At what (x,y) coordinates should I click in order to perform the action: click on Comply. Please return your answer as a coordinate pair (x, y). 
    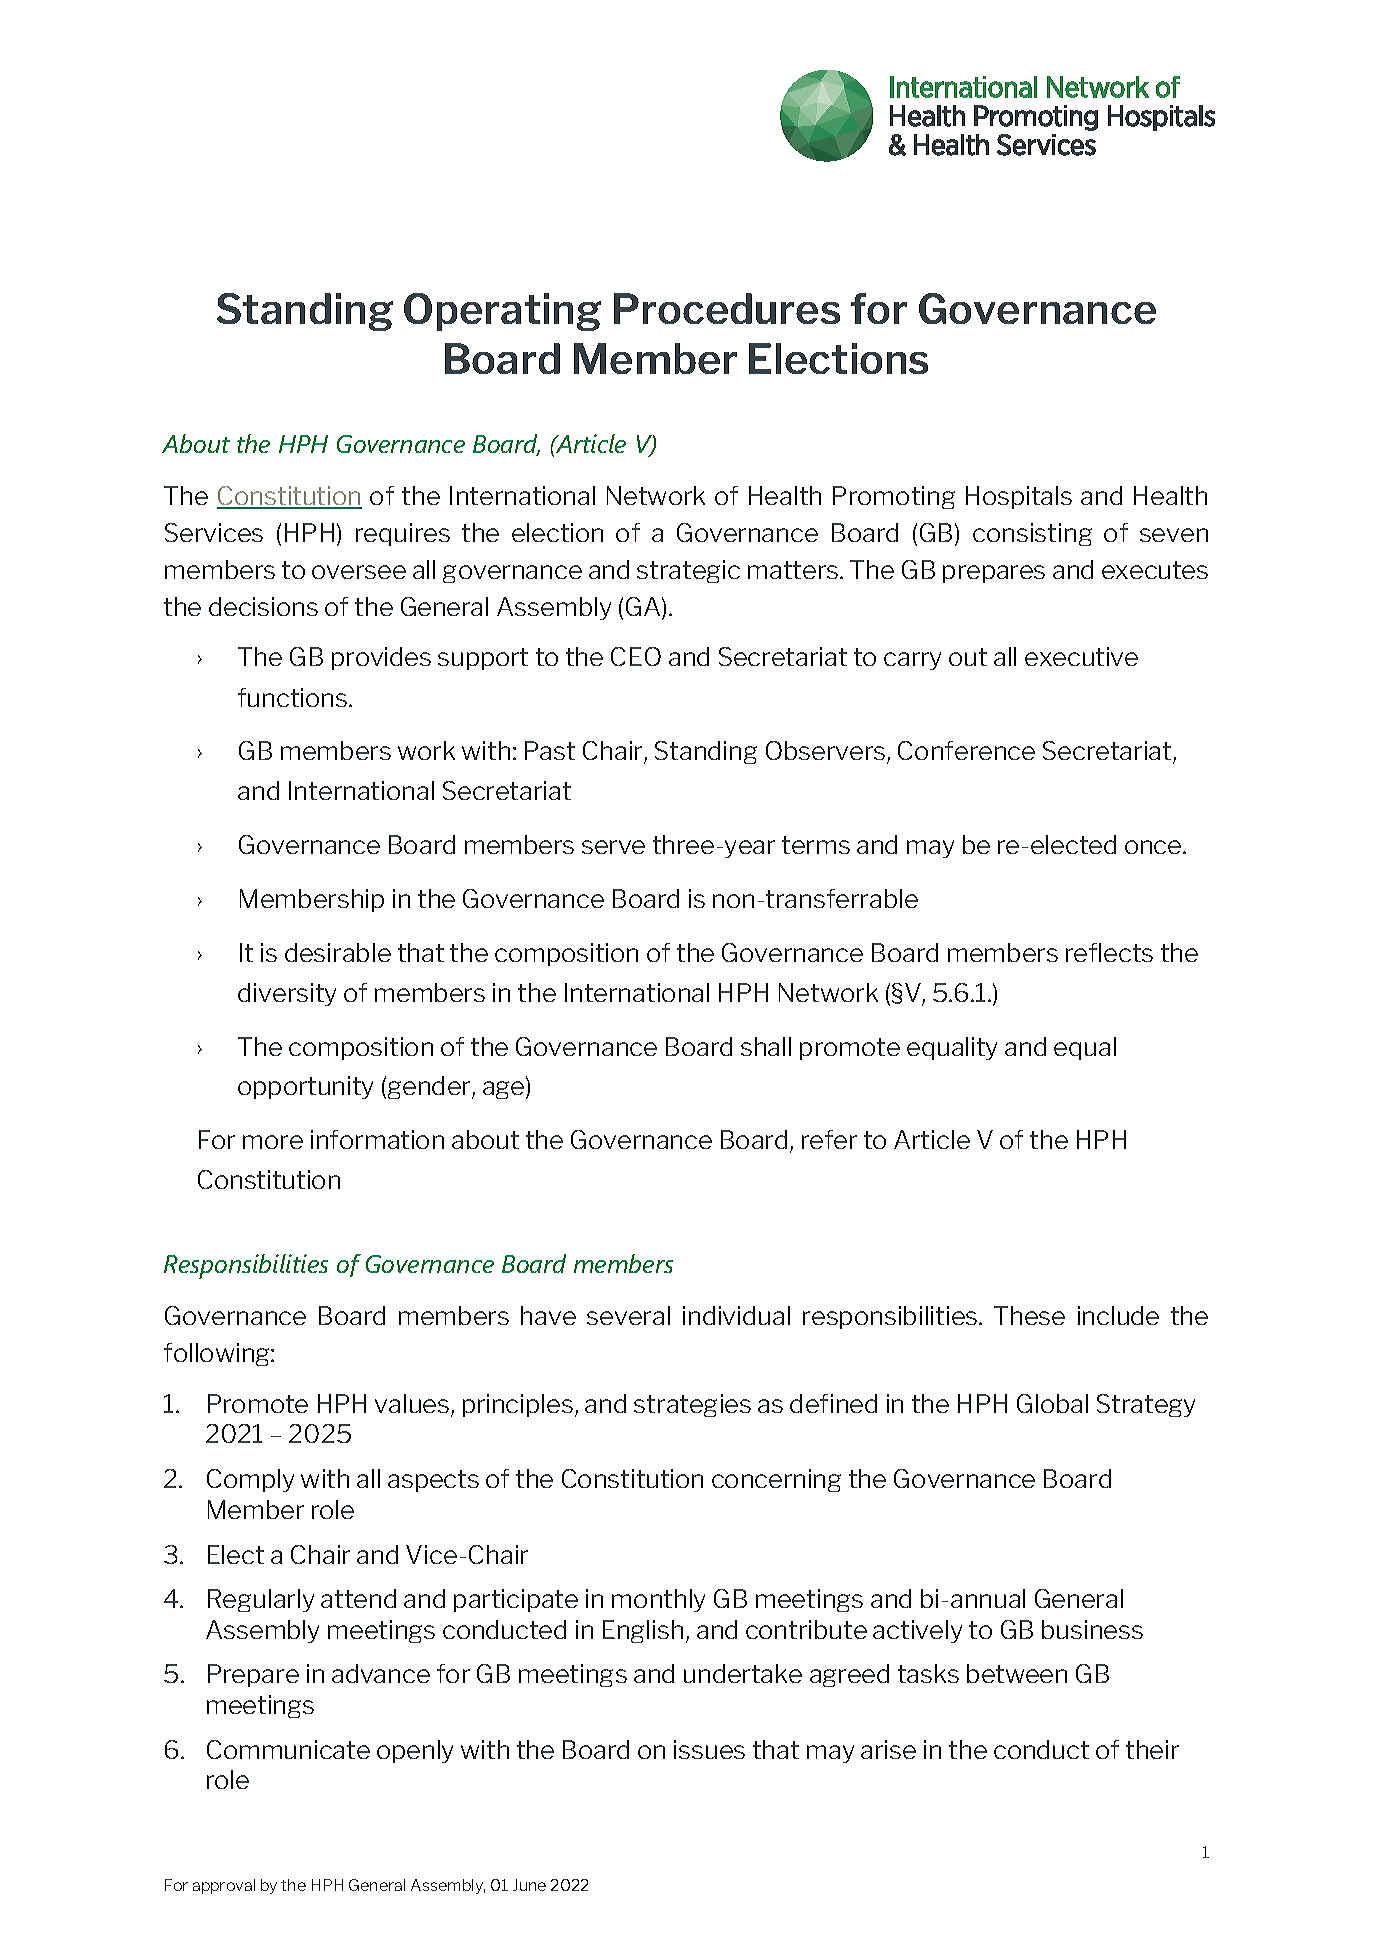
    Looking at the image, I should click on (250, 1480).
